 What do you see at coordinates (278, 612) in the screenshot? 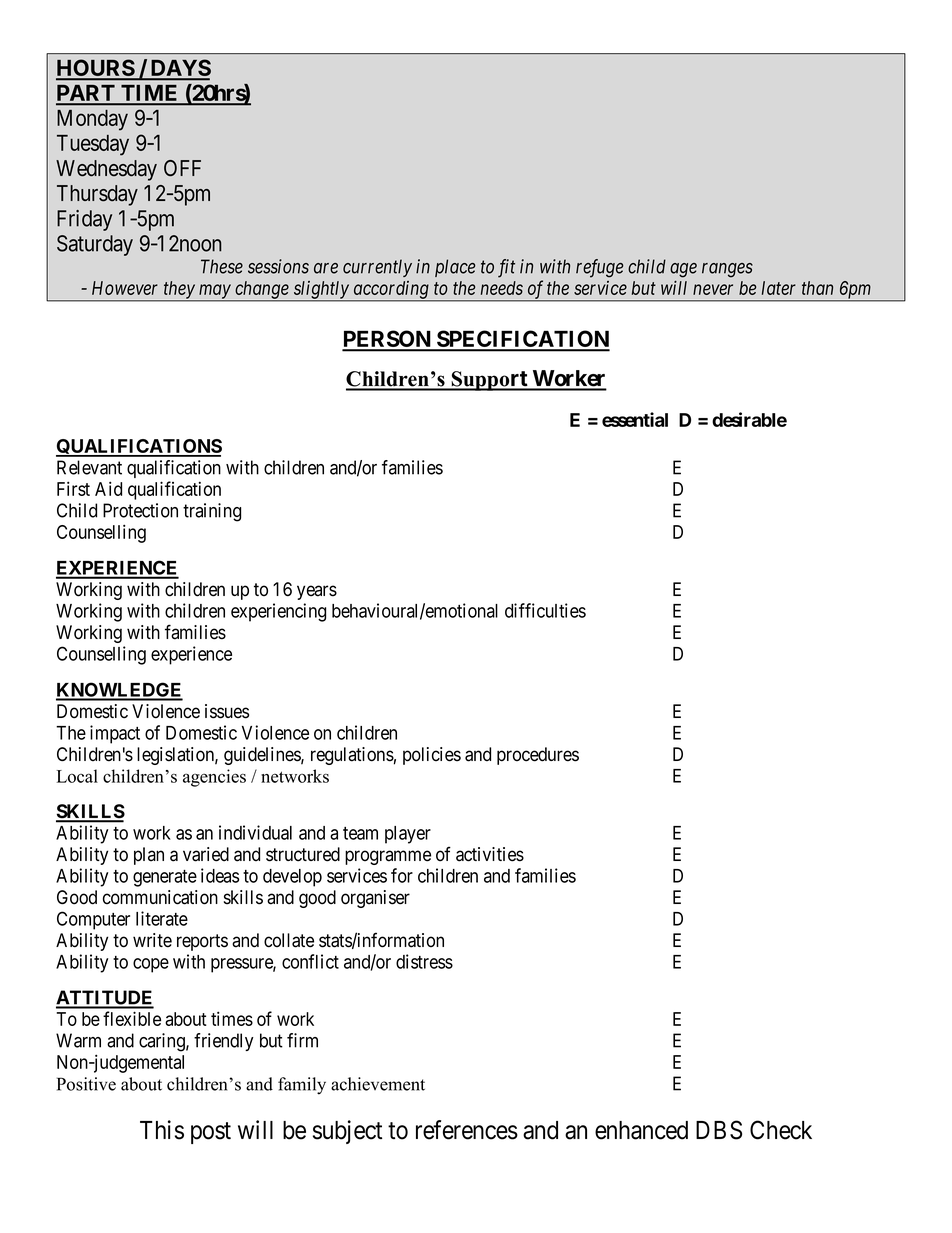
I see `experiencing` at bounding box center [278, 612].
